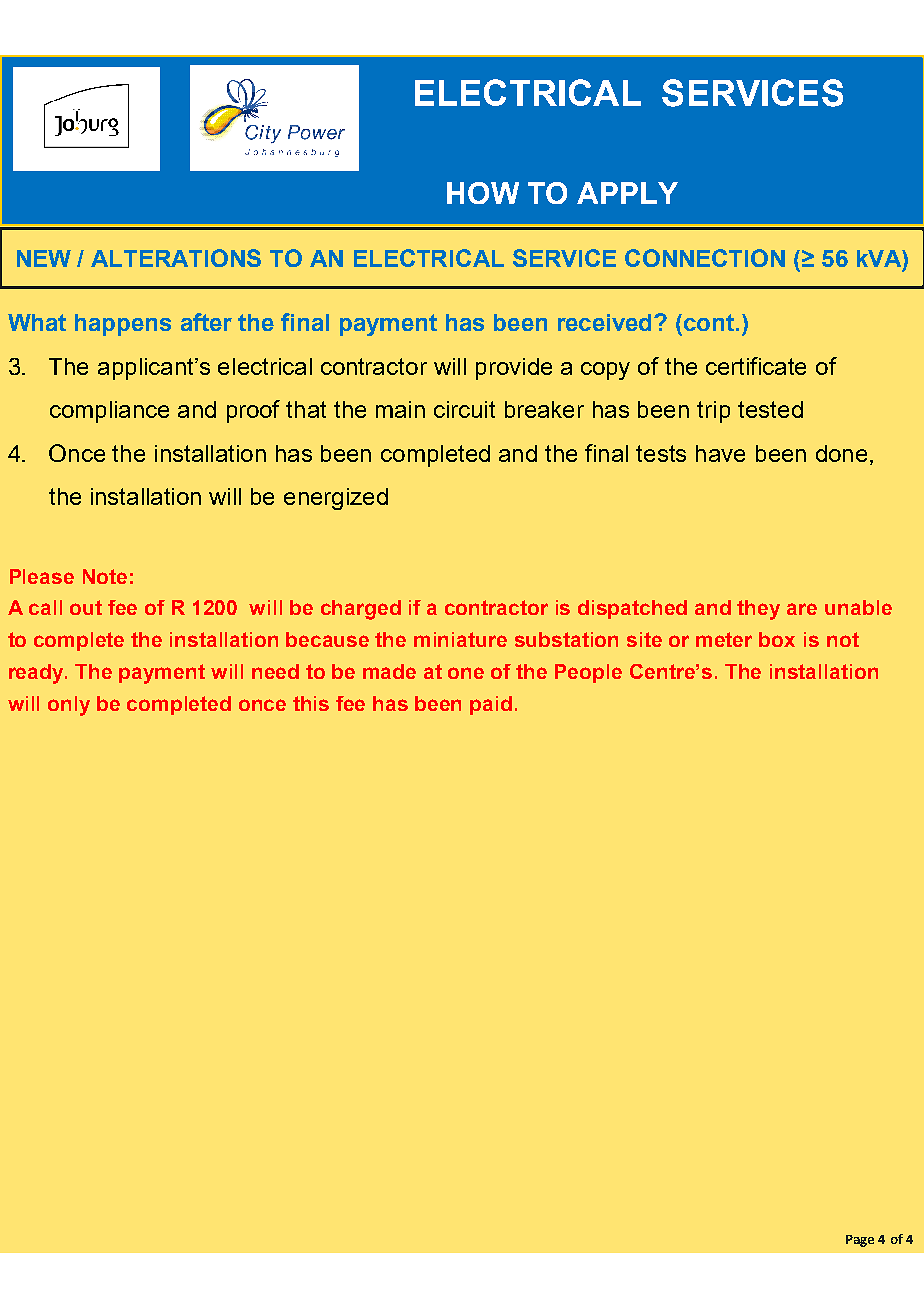 The width and height of the screenshot is (924, 1308). I want to click on HOW, so click(483, 193).
